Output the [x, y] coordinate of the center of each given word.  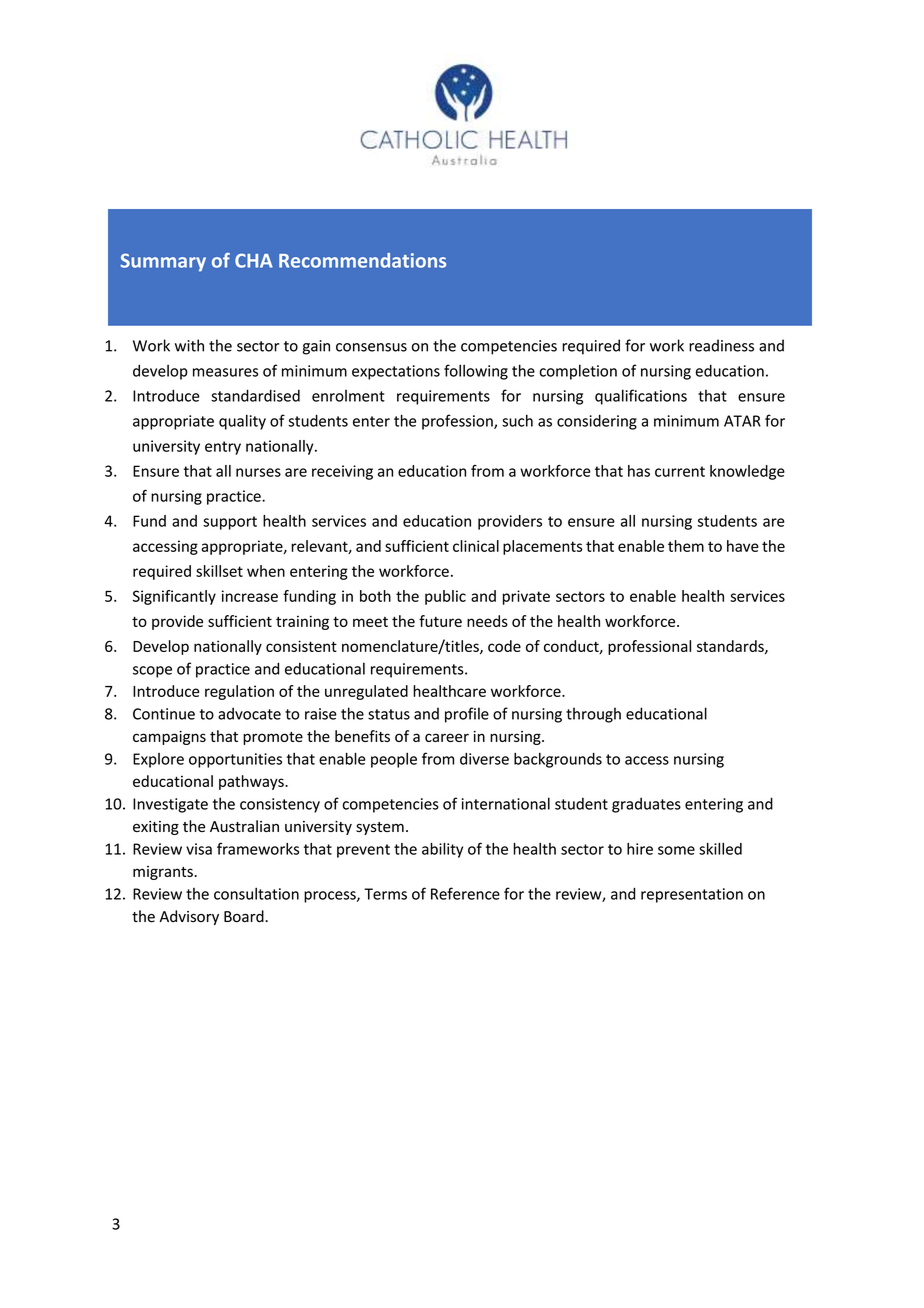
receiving [342, 472]
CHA [254, 260]
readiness [721, 345]
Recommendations [362, 260]
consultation [256, 893]
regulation [239, 692]
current [680, 471]
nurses [258, 472]
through [593, 715]
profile [467, 715]
